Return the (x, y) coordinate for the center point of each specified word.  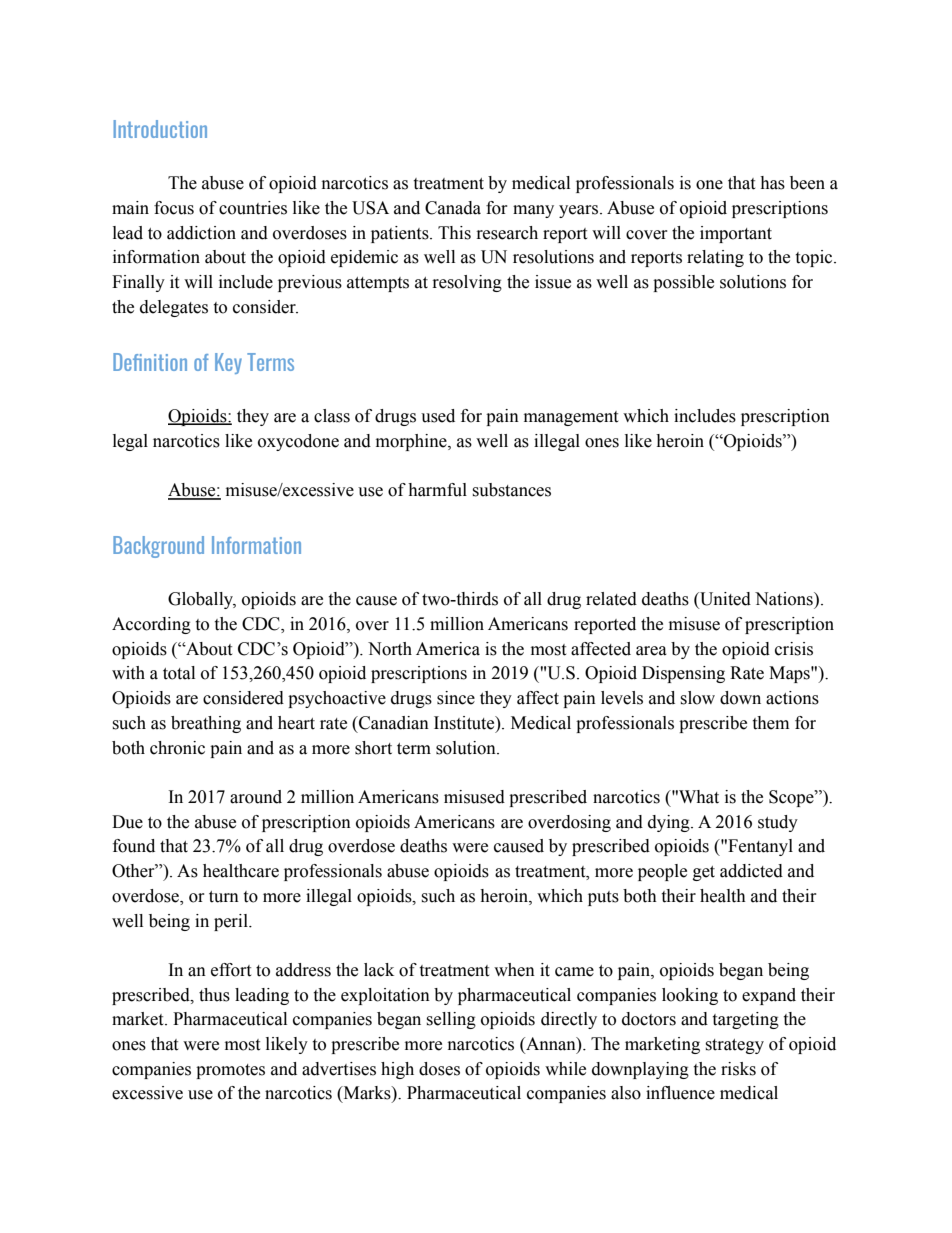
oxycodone (298, 442)
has (772, 183)
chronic (177, 748)
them (770, 723)
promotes (230, 1071)
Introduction (160, 129)
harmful (437, 490)
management (571, 418)
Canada (453, 208)
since (456, 698)
